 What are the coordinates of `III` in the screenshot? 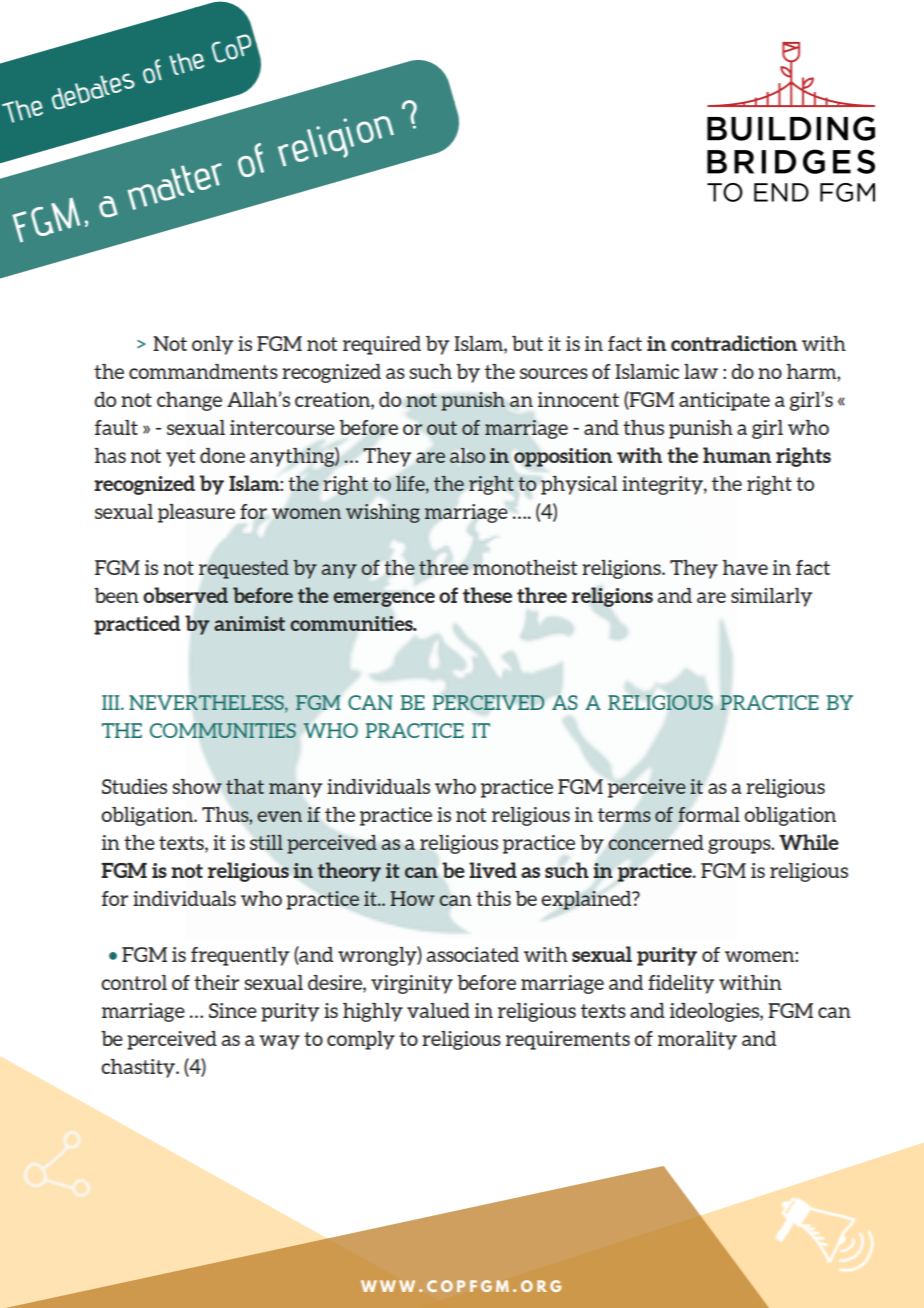 It's located at (112, 702).
